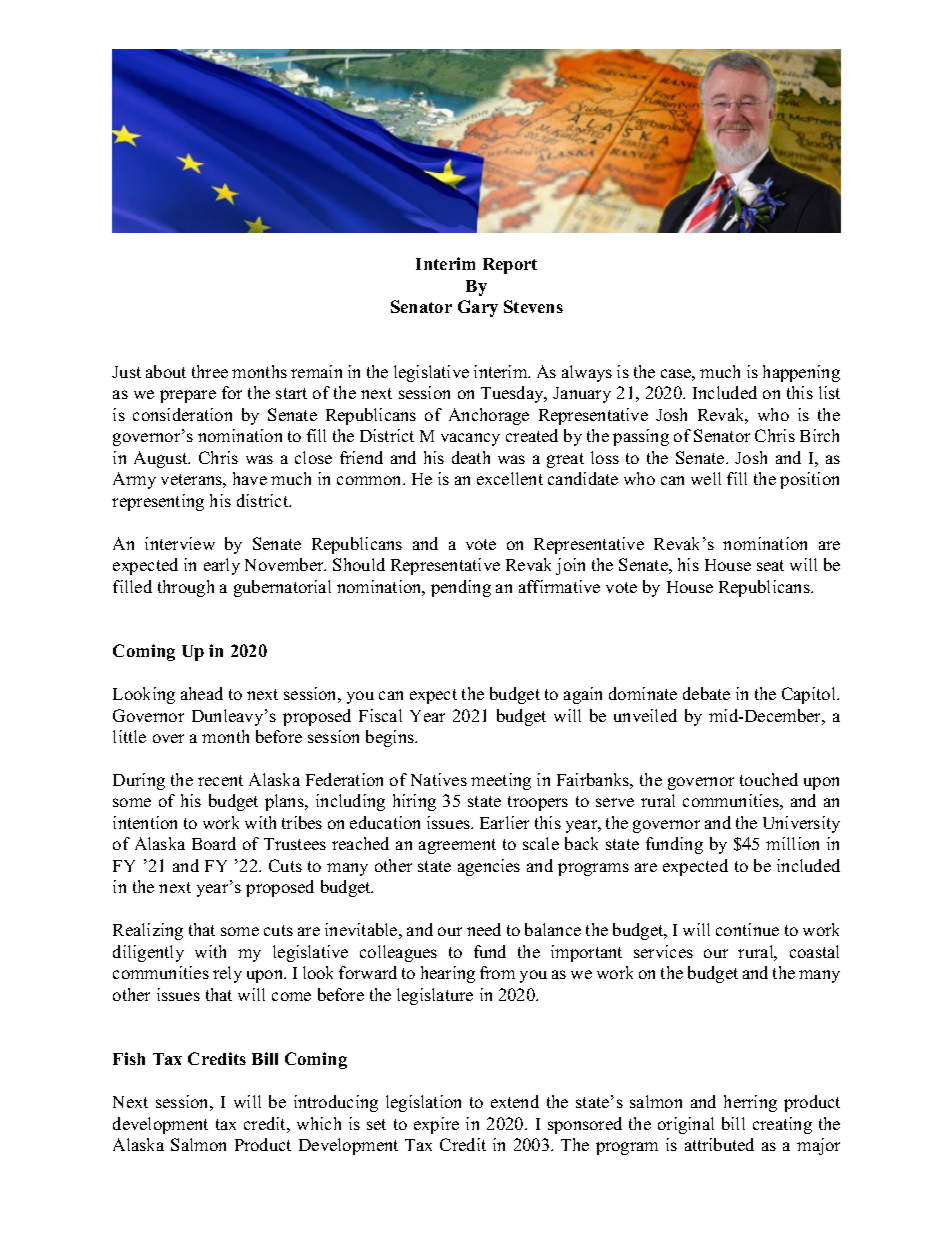 The image size is (952, 1233). I want to click on debate, so click(706, 693).
